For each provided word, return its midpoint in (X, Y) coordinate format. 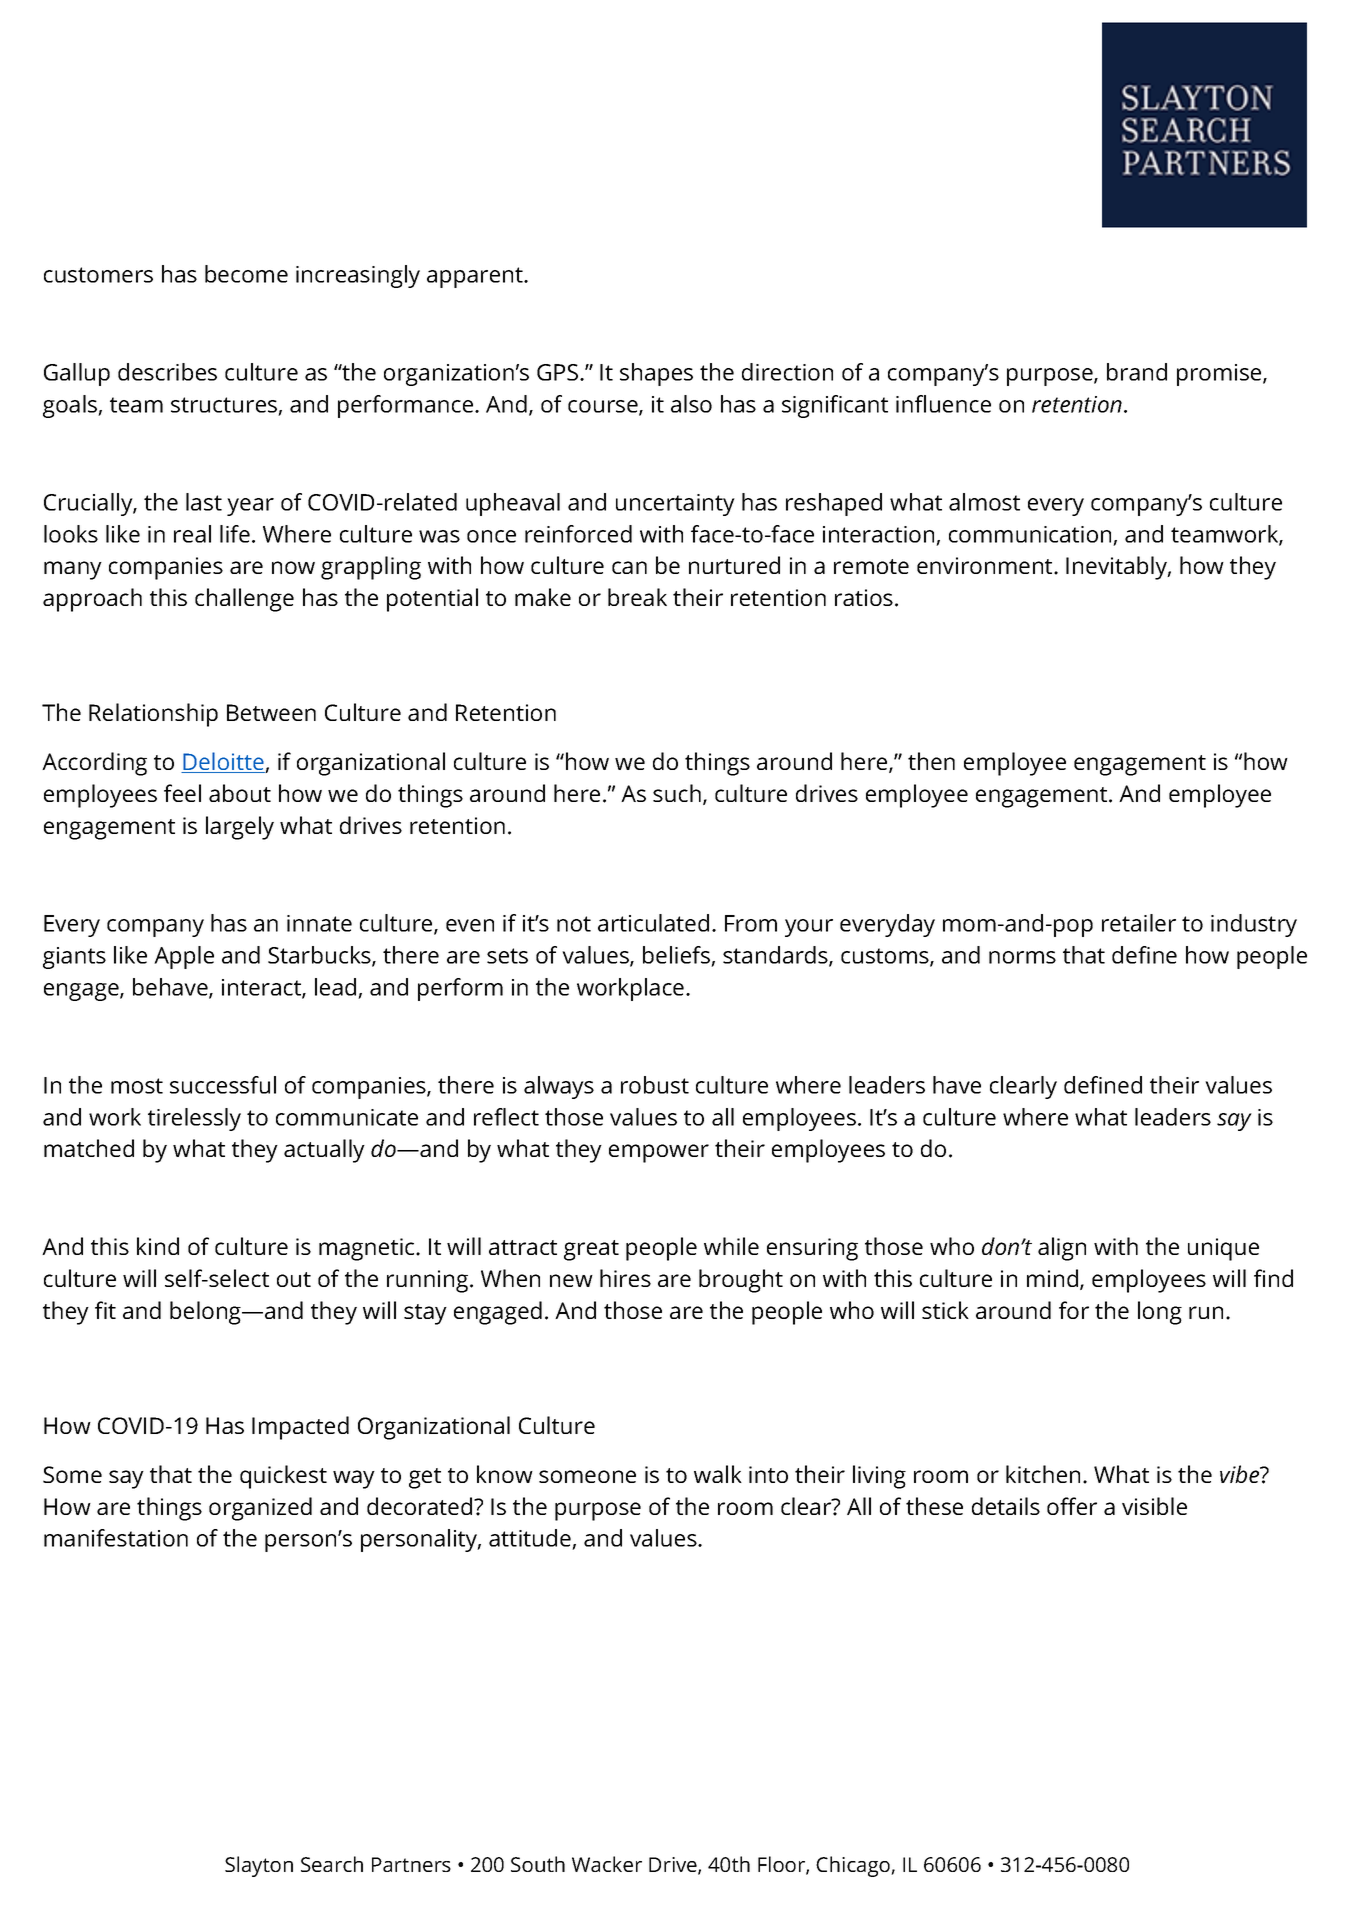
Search (332, 1864)
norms (1022, 957)
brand (1137, 372)
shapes (656, 374)
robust (655, 1085)
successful (223, 1085)
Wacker (607, 1864)
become (246, 274)
